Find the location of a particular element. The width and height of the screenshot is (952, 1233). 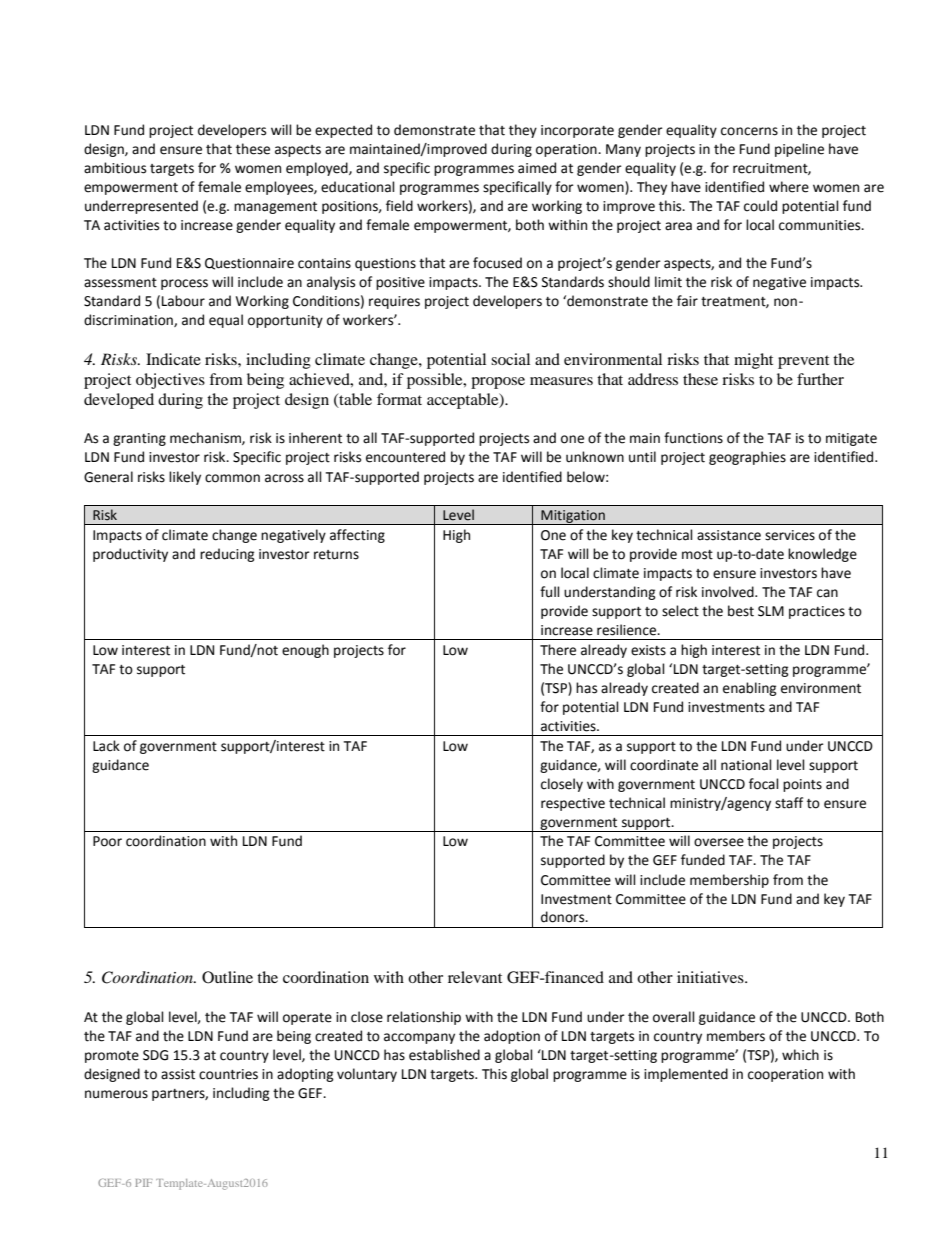

oversee is located at coordinates (719, 842).
